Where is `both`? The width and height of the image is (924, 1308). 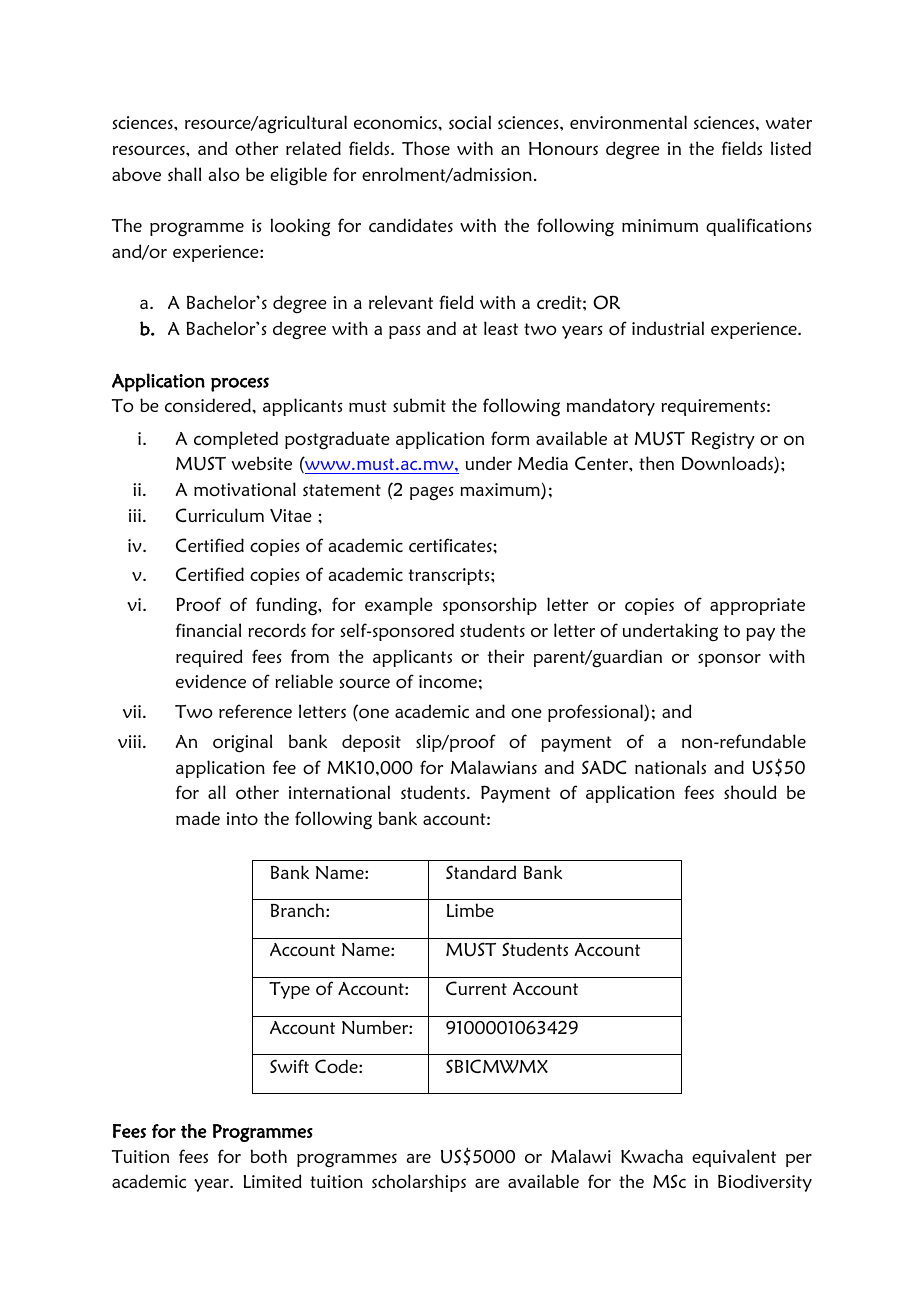 both is located at coordinates (269, 1156).
